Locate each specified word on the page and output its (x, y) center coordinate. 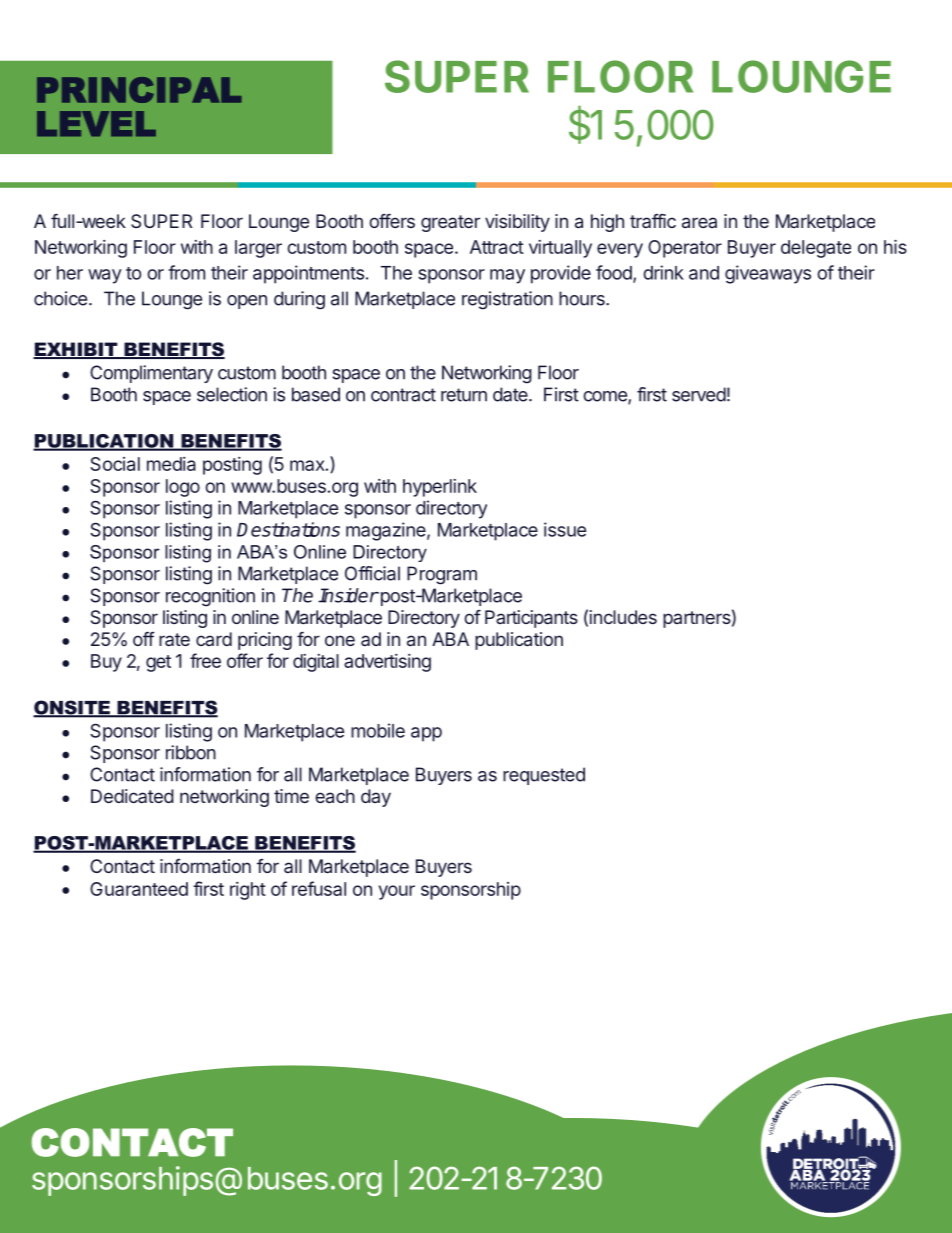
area (699, 222)
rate (174, 639)
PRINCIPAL (139, 90)
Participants (531, 619)
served (699, 394)
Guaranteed (139, 889)
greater (450, 223)
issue (565, 529)
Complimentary (151, 374)
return (464, 395)
